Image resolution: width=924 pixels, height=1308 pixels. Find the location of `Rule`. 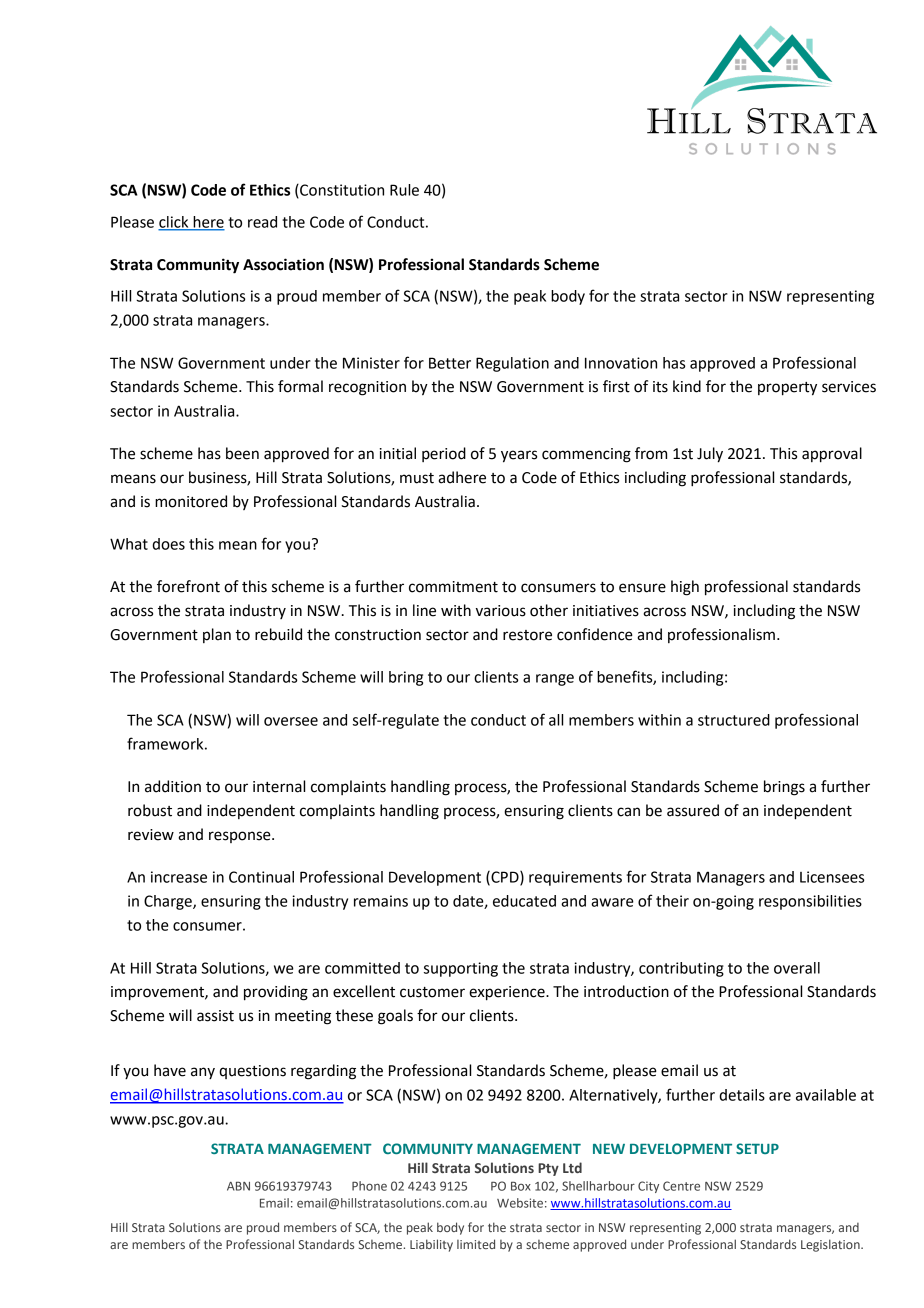

Rule is located at coordinates (404, 190).
